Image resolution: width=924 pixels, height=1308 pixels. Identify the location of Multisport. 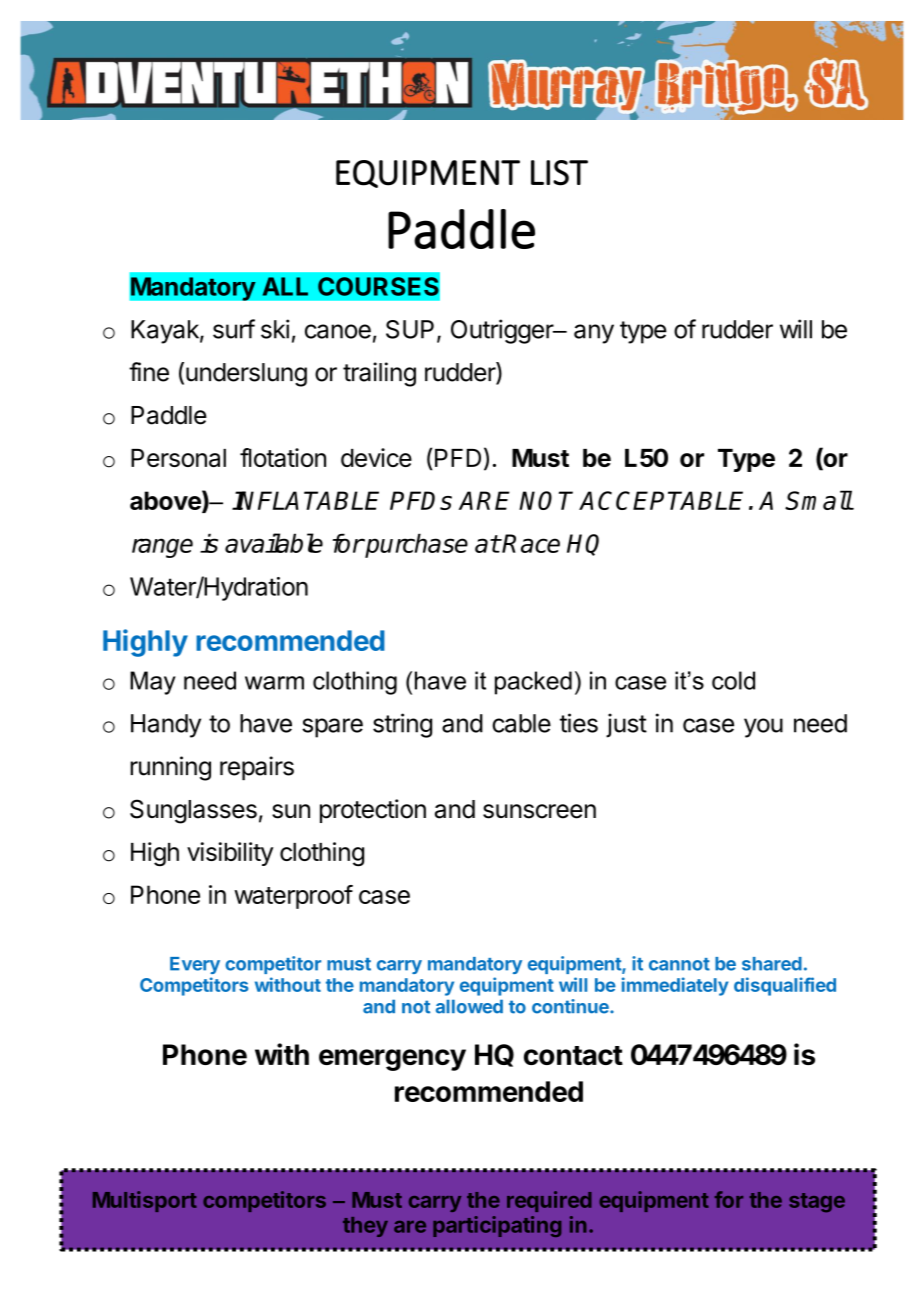
(145, 1201).
